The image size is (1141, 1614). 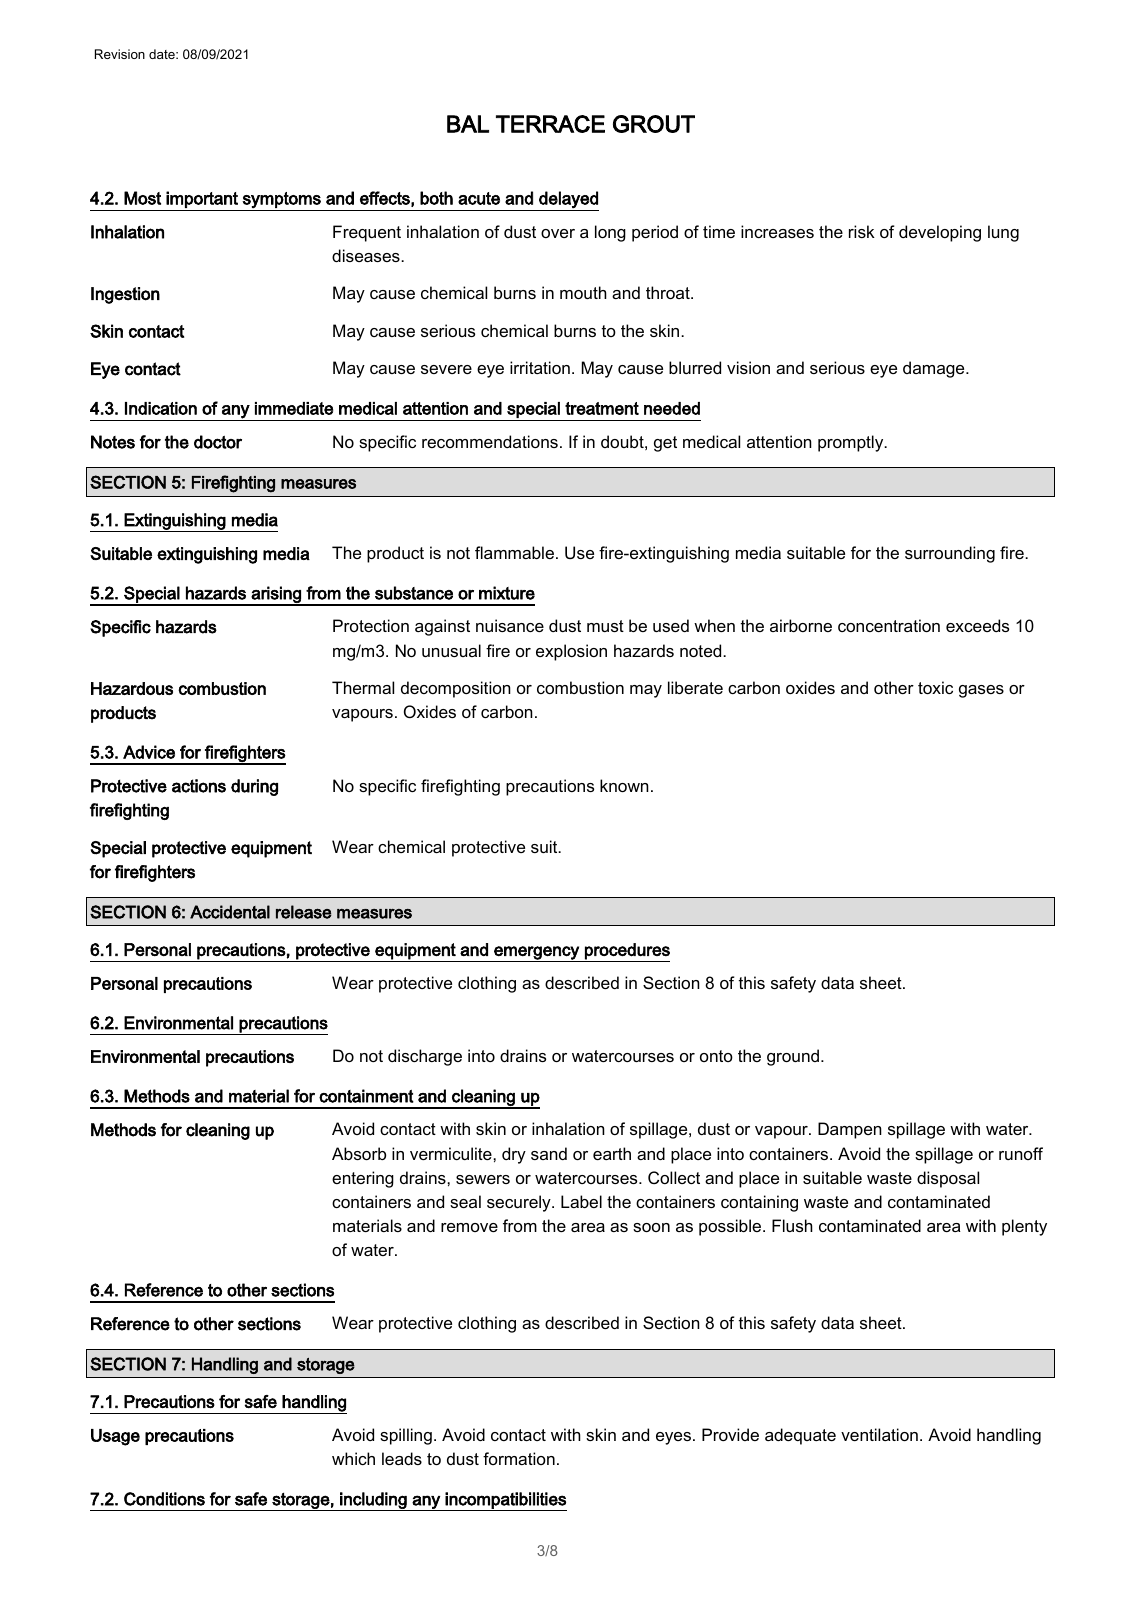 I want to click on doctor, so click(x=218, y=442).
